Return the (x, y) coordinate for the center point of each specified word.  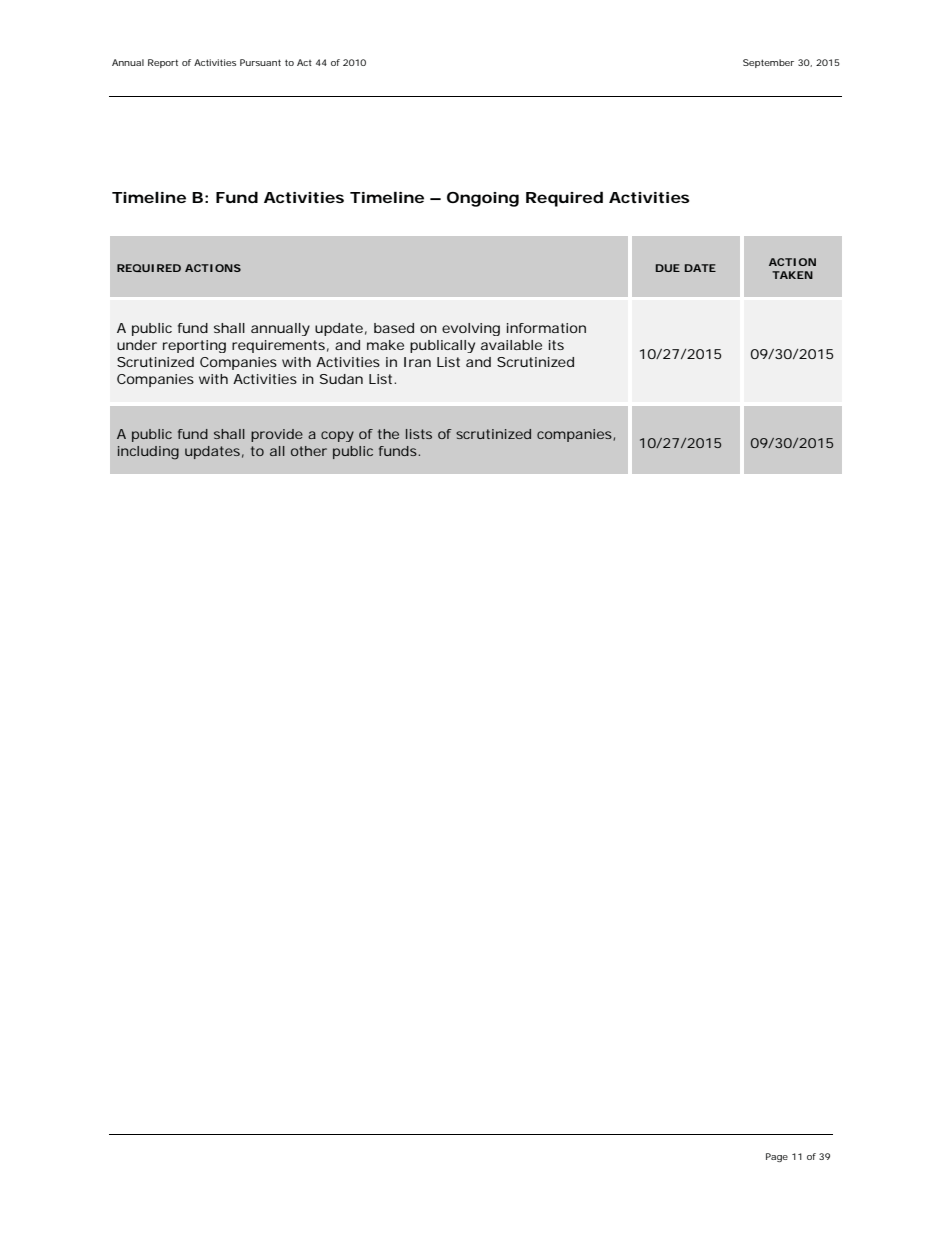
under (137, 345)
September (768, 63)
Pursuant (260, 62)
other (309, 451)
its (556, 345)
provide (277, 435)
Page (777, 1157)
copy (337, 436)
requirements (278, 346)
